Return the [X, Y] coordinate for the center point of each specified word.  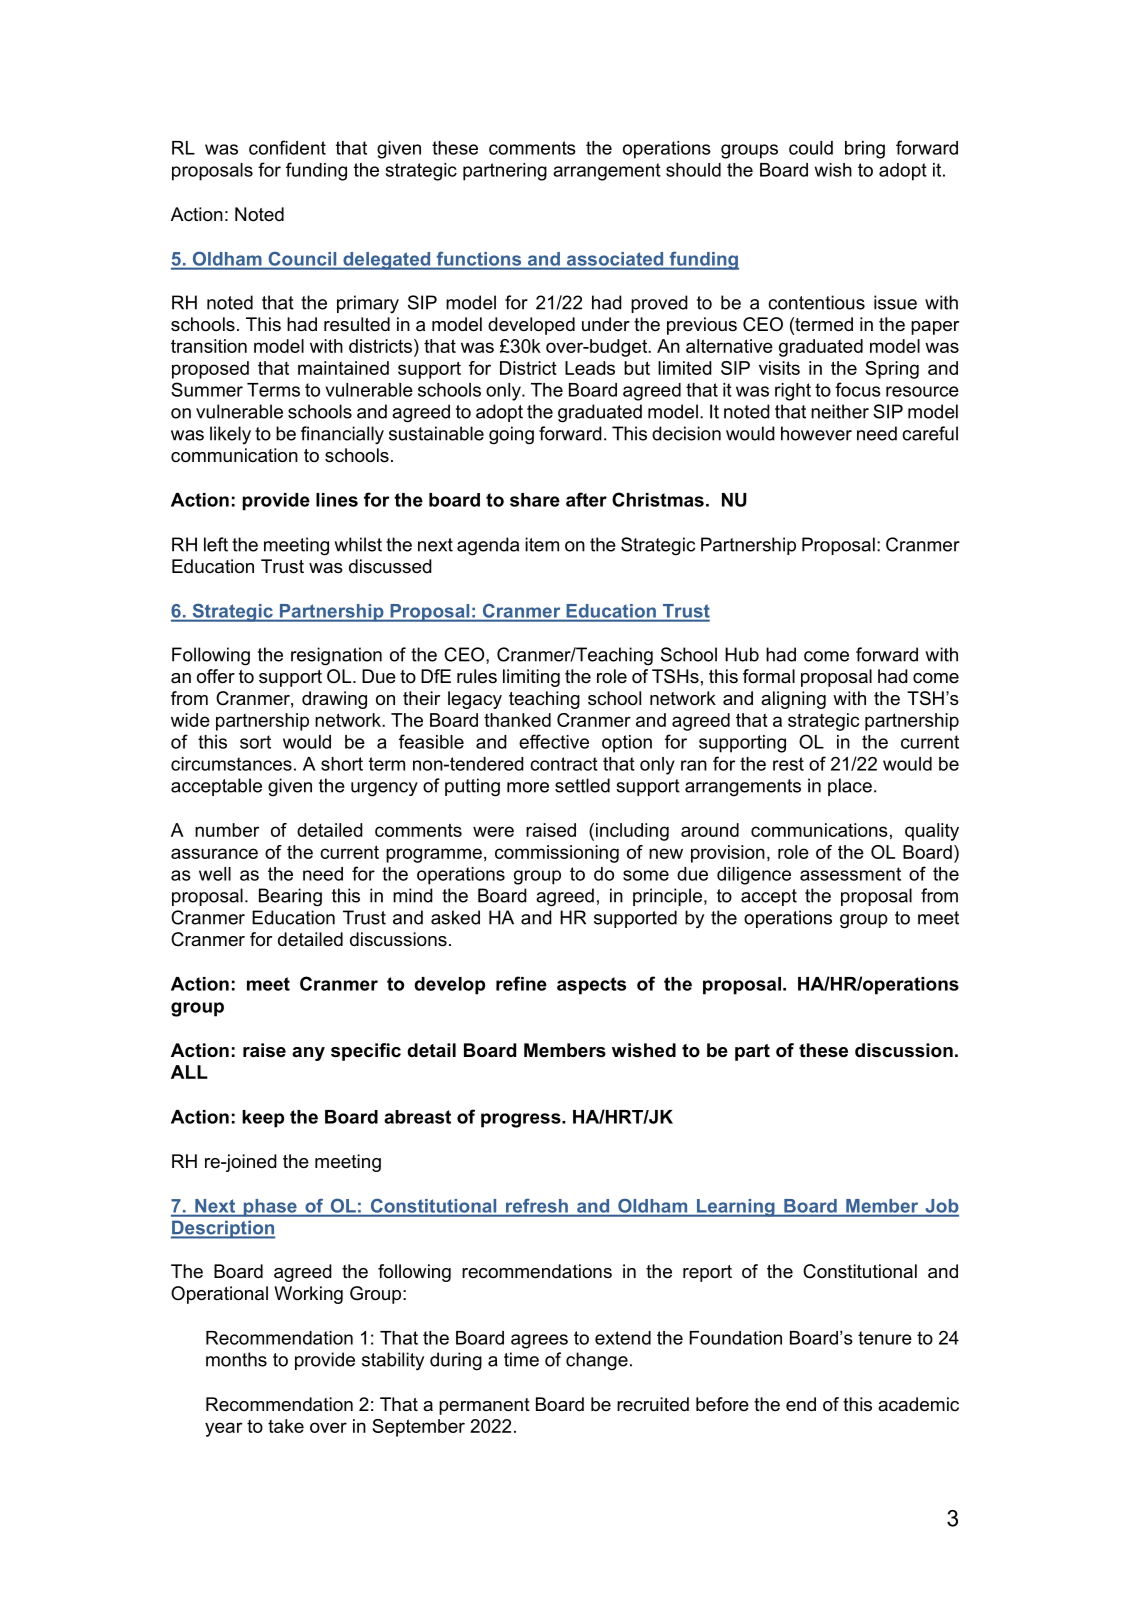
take [286, 1426]
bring [865, 150]
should [693, 170]
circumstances [231, 764]
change [597, 1361]
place [850, 787]
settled [582, 785]
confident [287, 147]
